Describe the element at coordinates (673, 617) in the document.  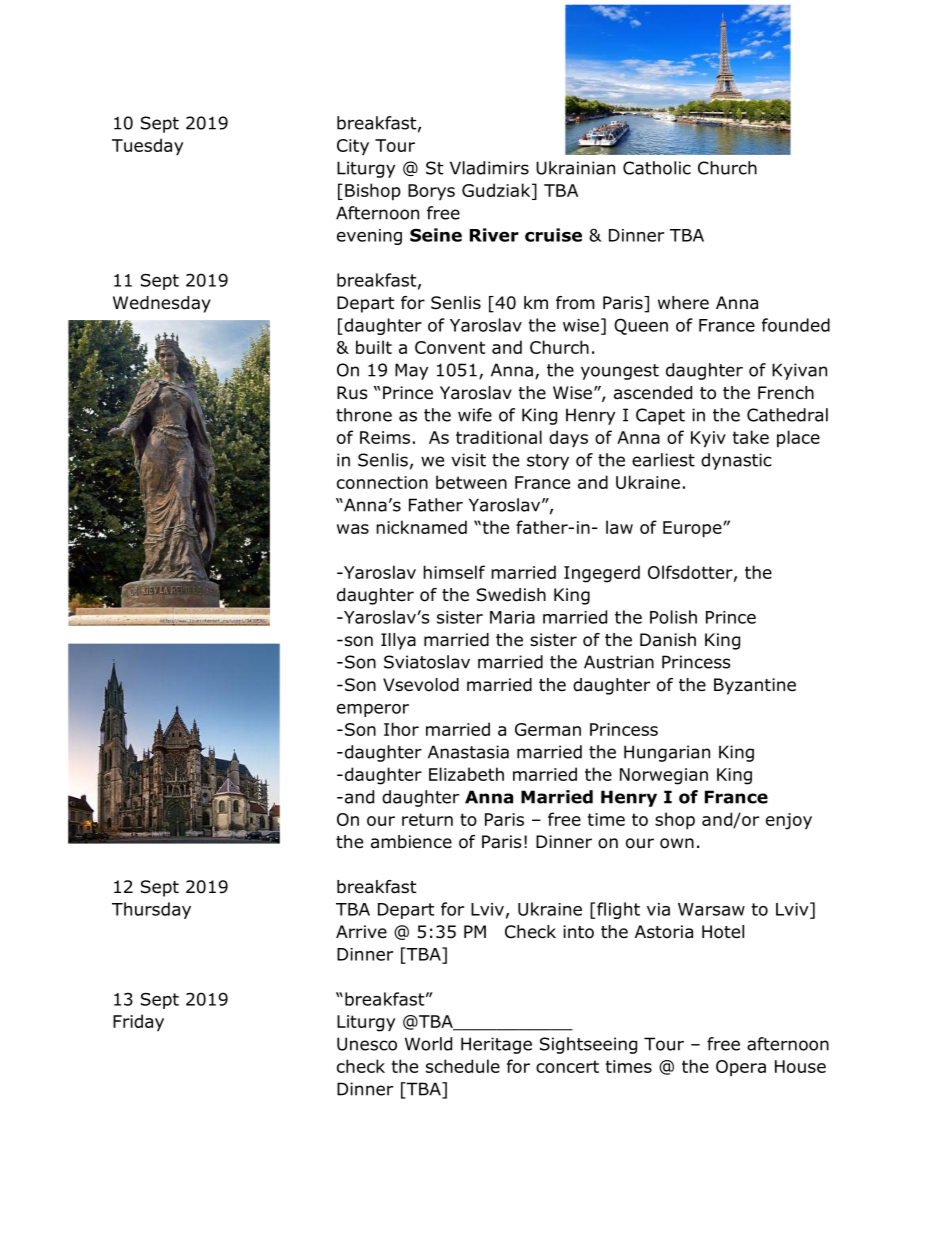
I see `Polish` at that location.
